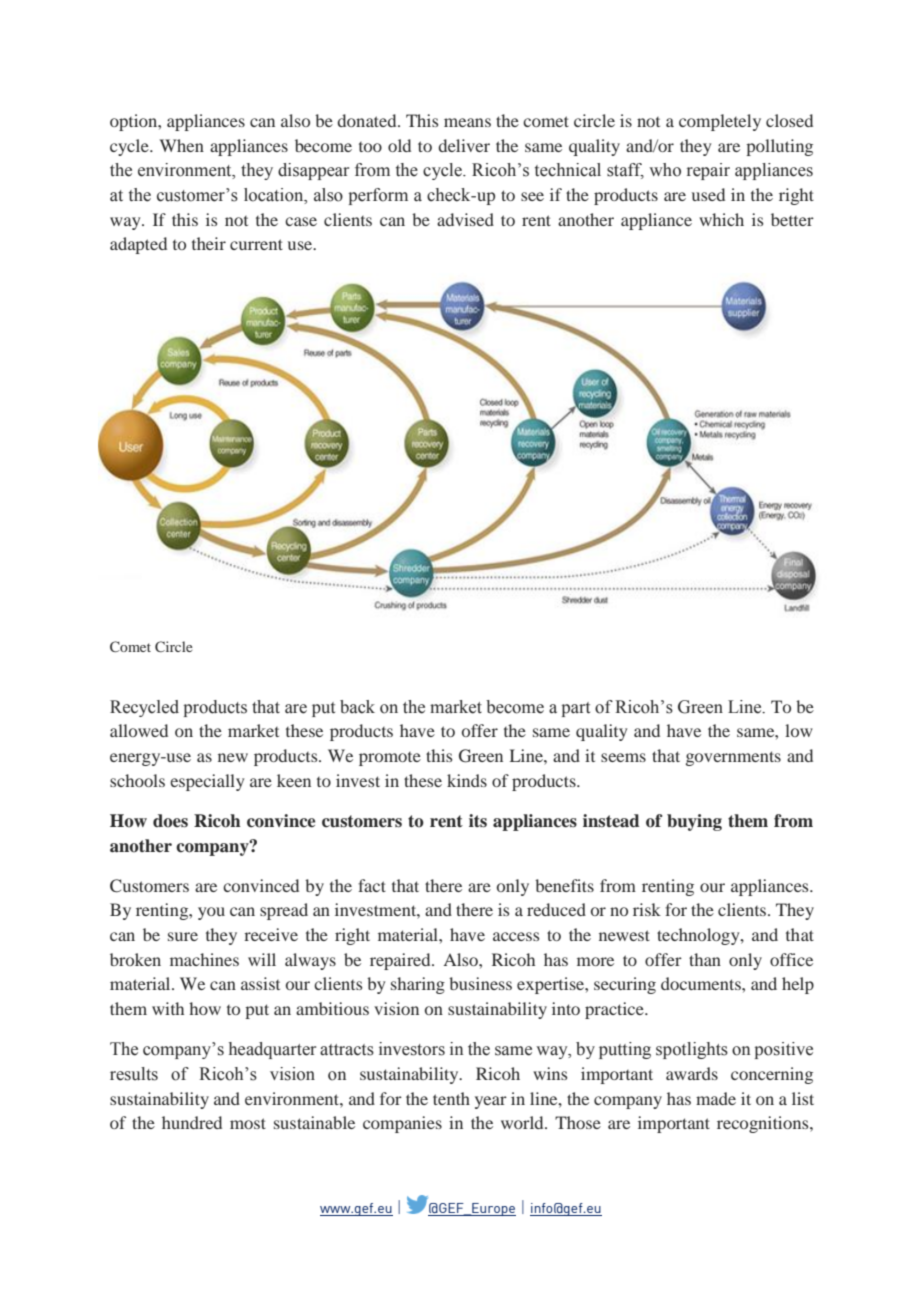  Describe the element at coordinates (192, 1122) in the page. I see `hundred` at that location.
